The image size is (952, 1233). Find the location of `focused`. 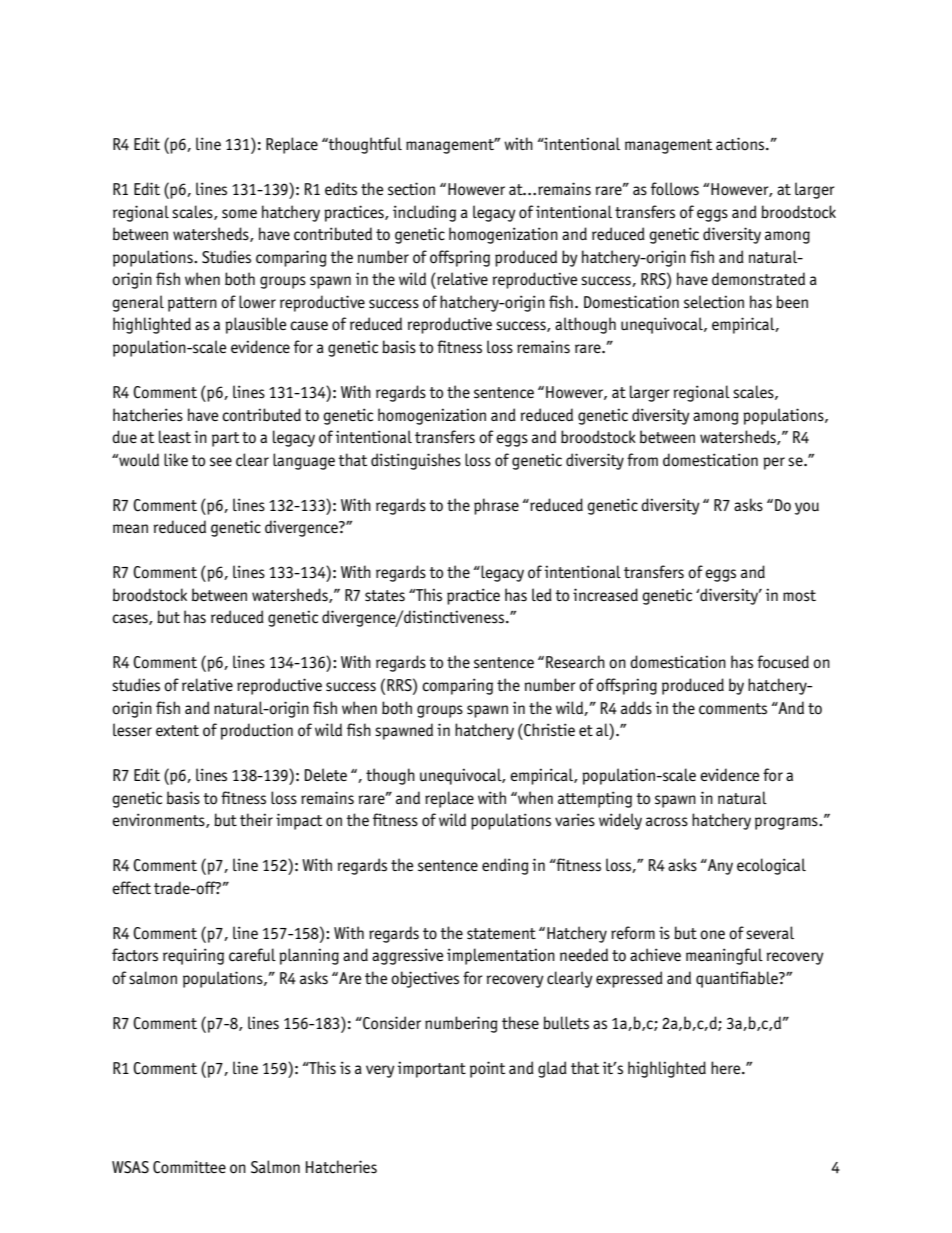

focused is located at coordinates (783, 662).
